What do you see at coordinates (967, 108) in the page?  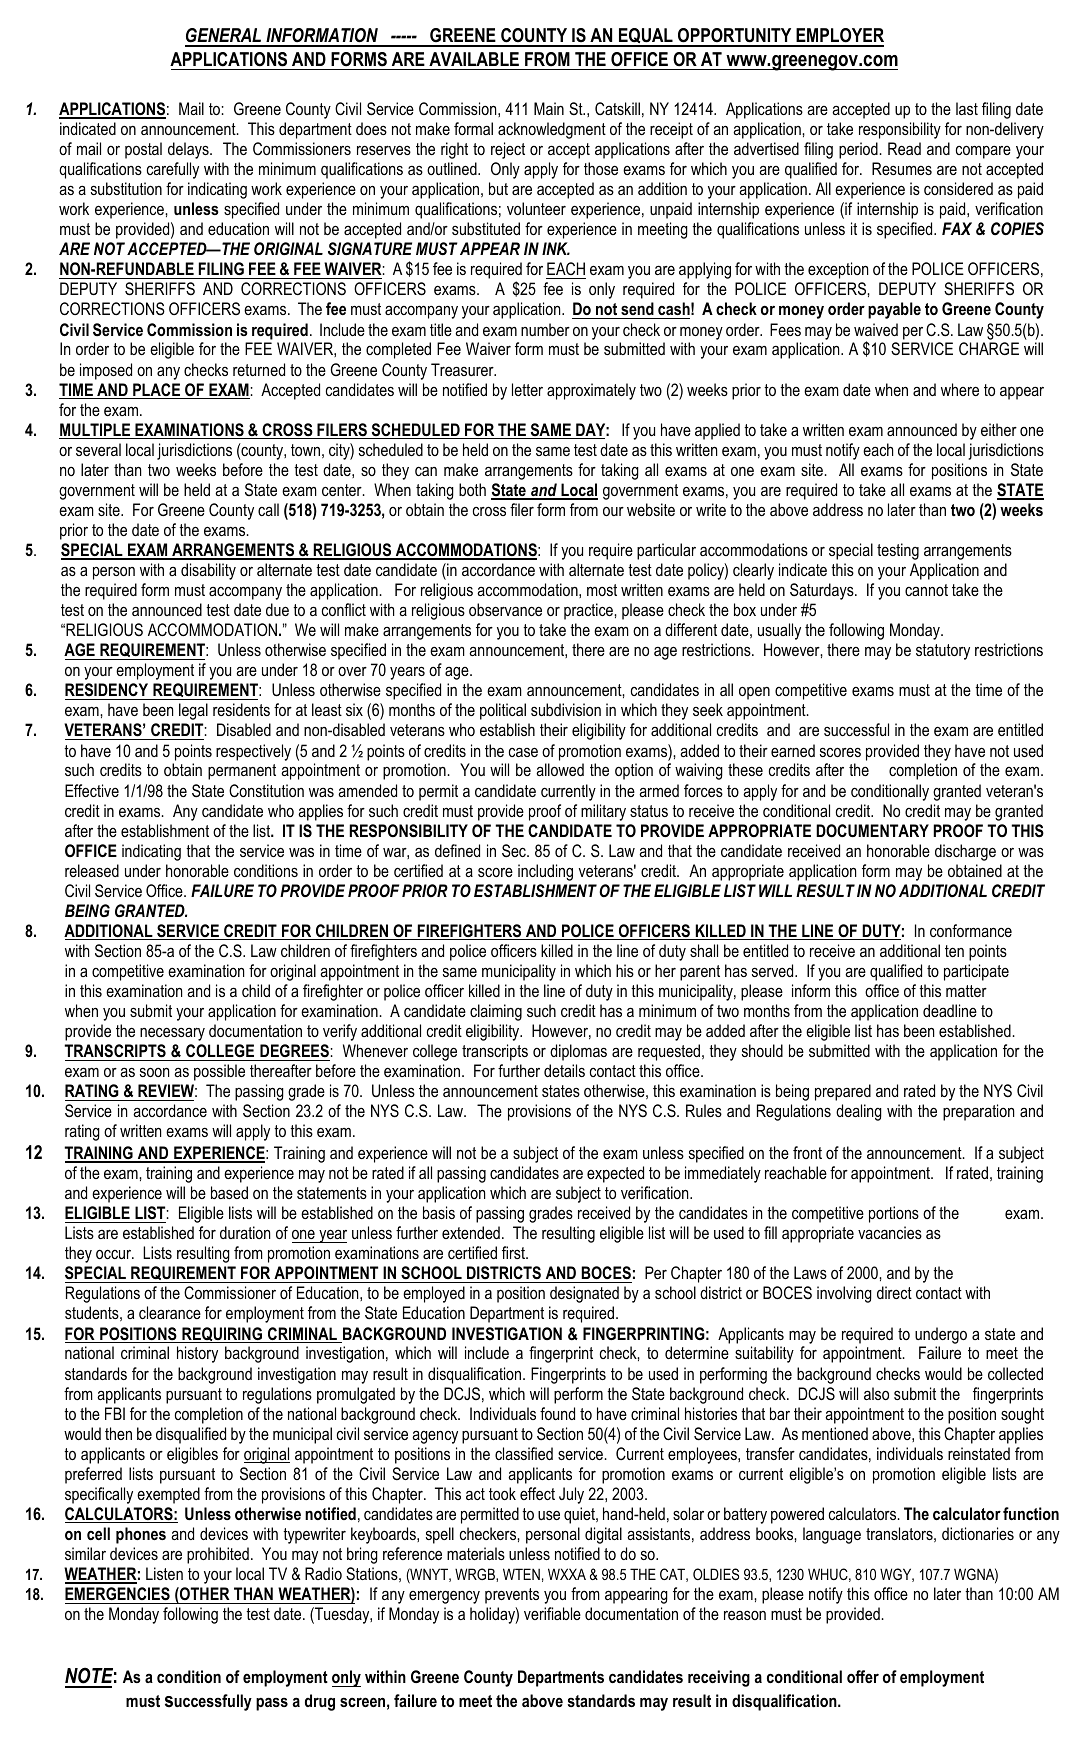 I see `last` at bounding box center [967, 108].
